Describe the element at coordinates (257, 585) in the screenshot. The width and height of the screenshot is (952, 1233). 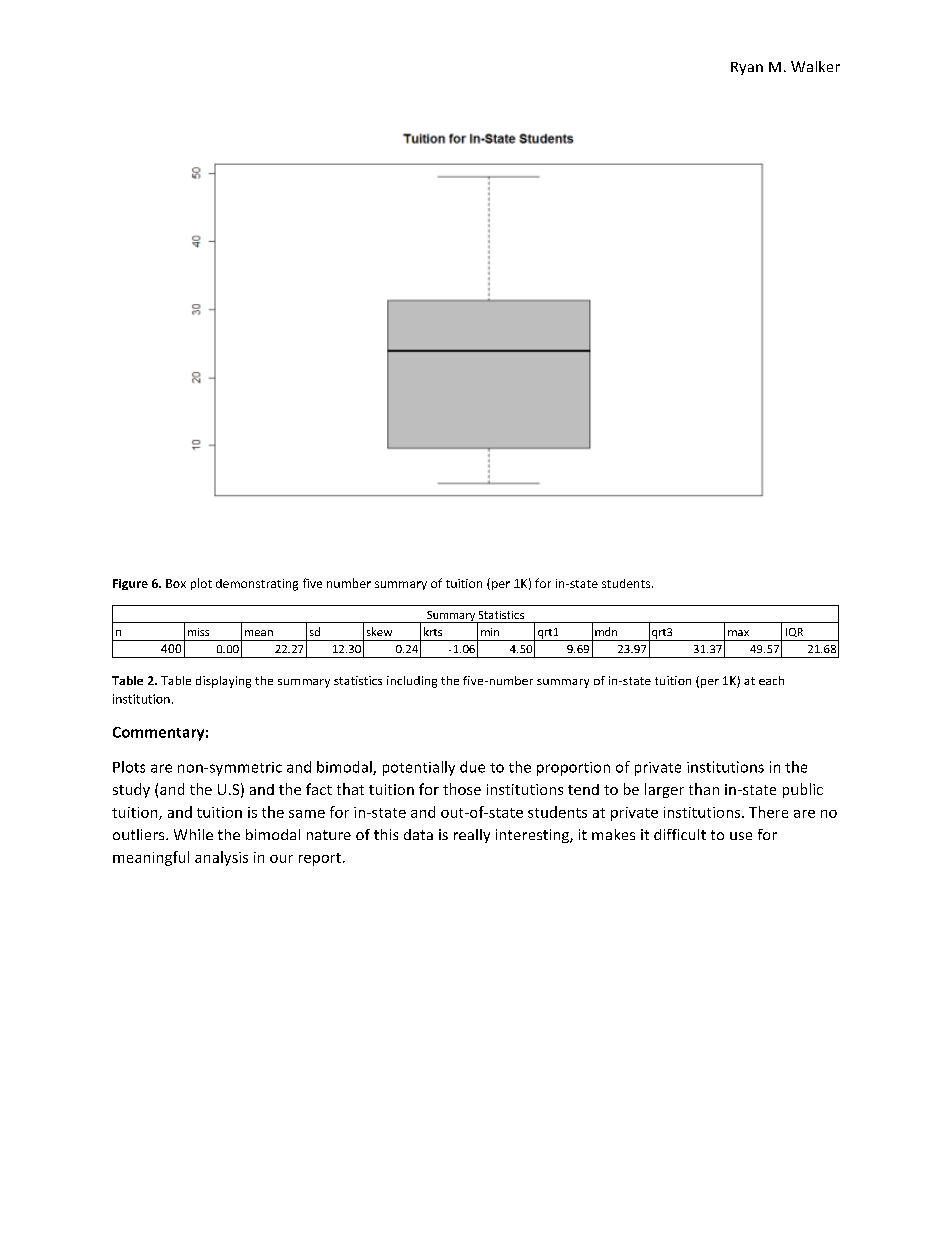
I see `demonstrating` at that location.
